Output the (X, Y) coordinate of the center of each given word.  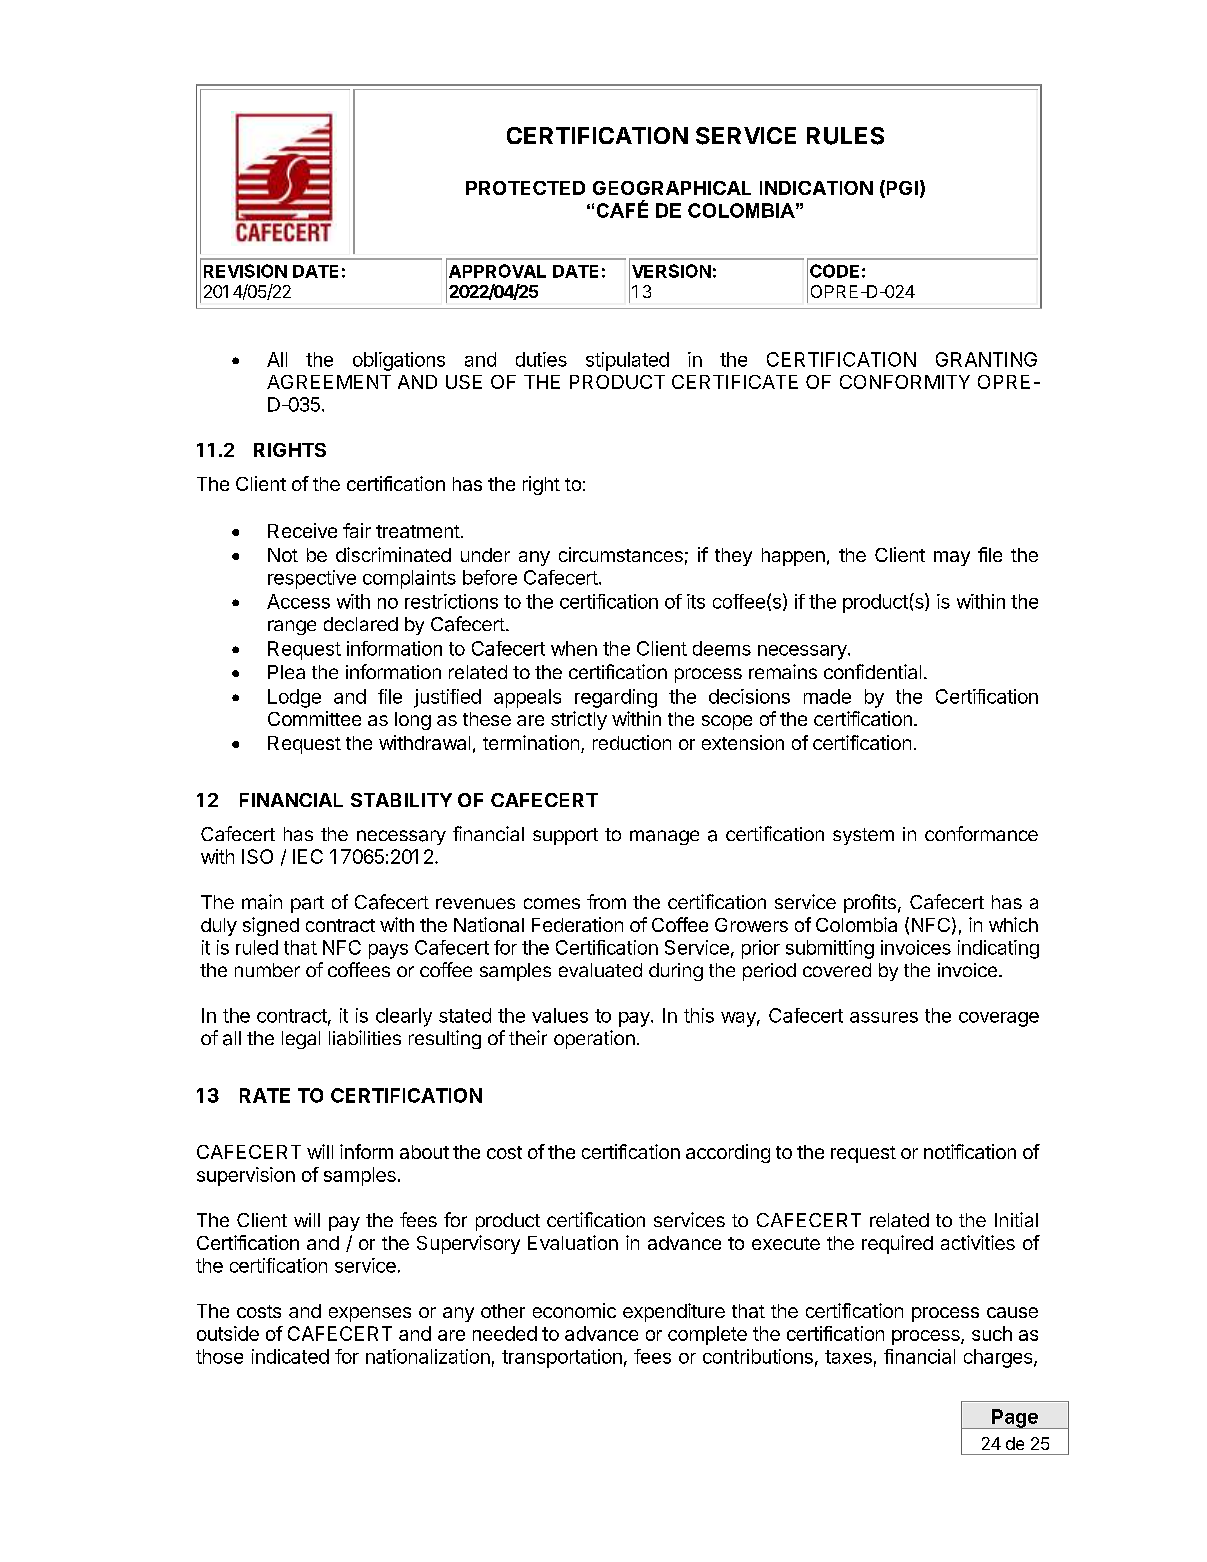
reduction (632, 742)
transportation (562, 1358)
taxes (848, 1357)
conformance (981, 833)
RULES (845, 136)
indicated (290, 1356)
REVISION (245, 271)
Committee (314, 718)
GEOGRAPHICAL (672, 188)
